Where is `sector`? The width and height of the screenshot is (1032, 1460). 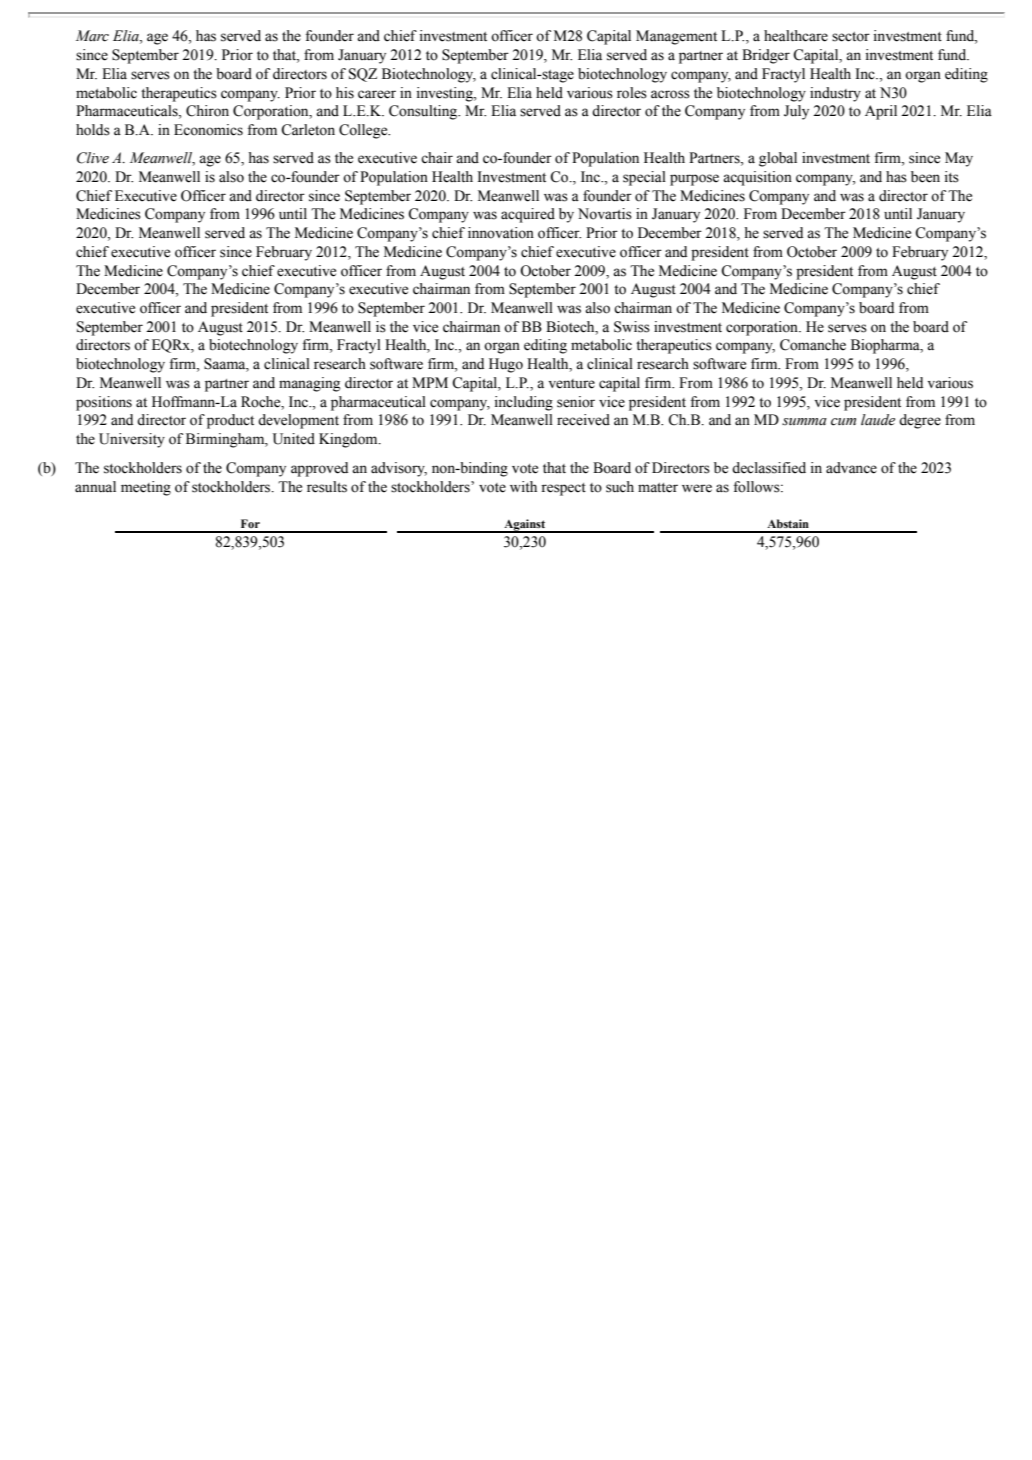 sector is located at coordinates (851, 37).
